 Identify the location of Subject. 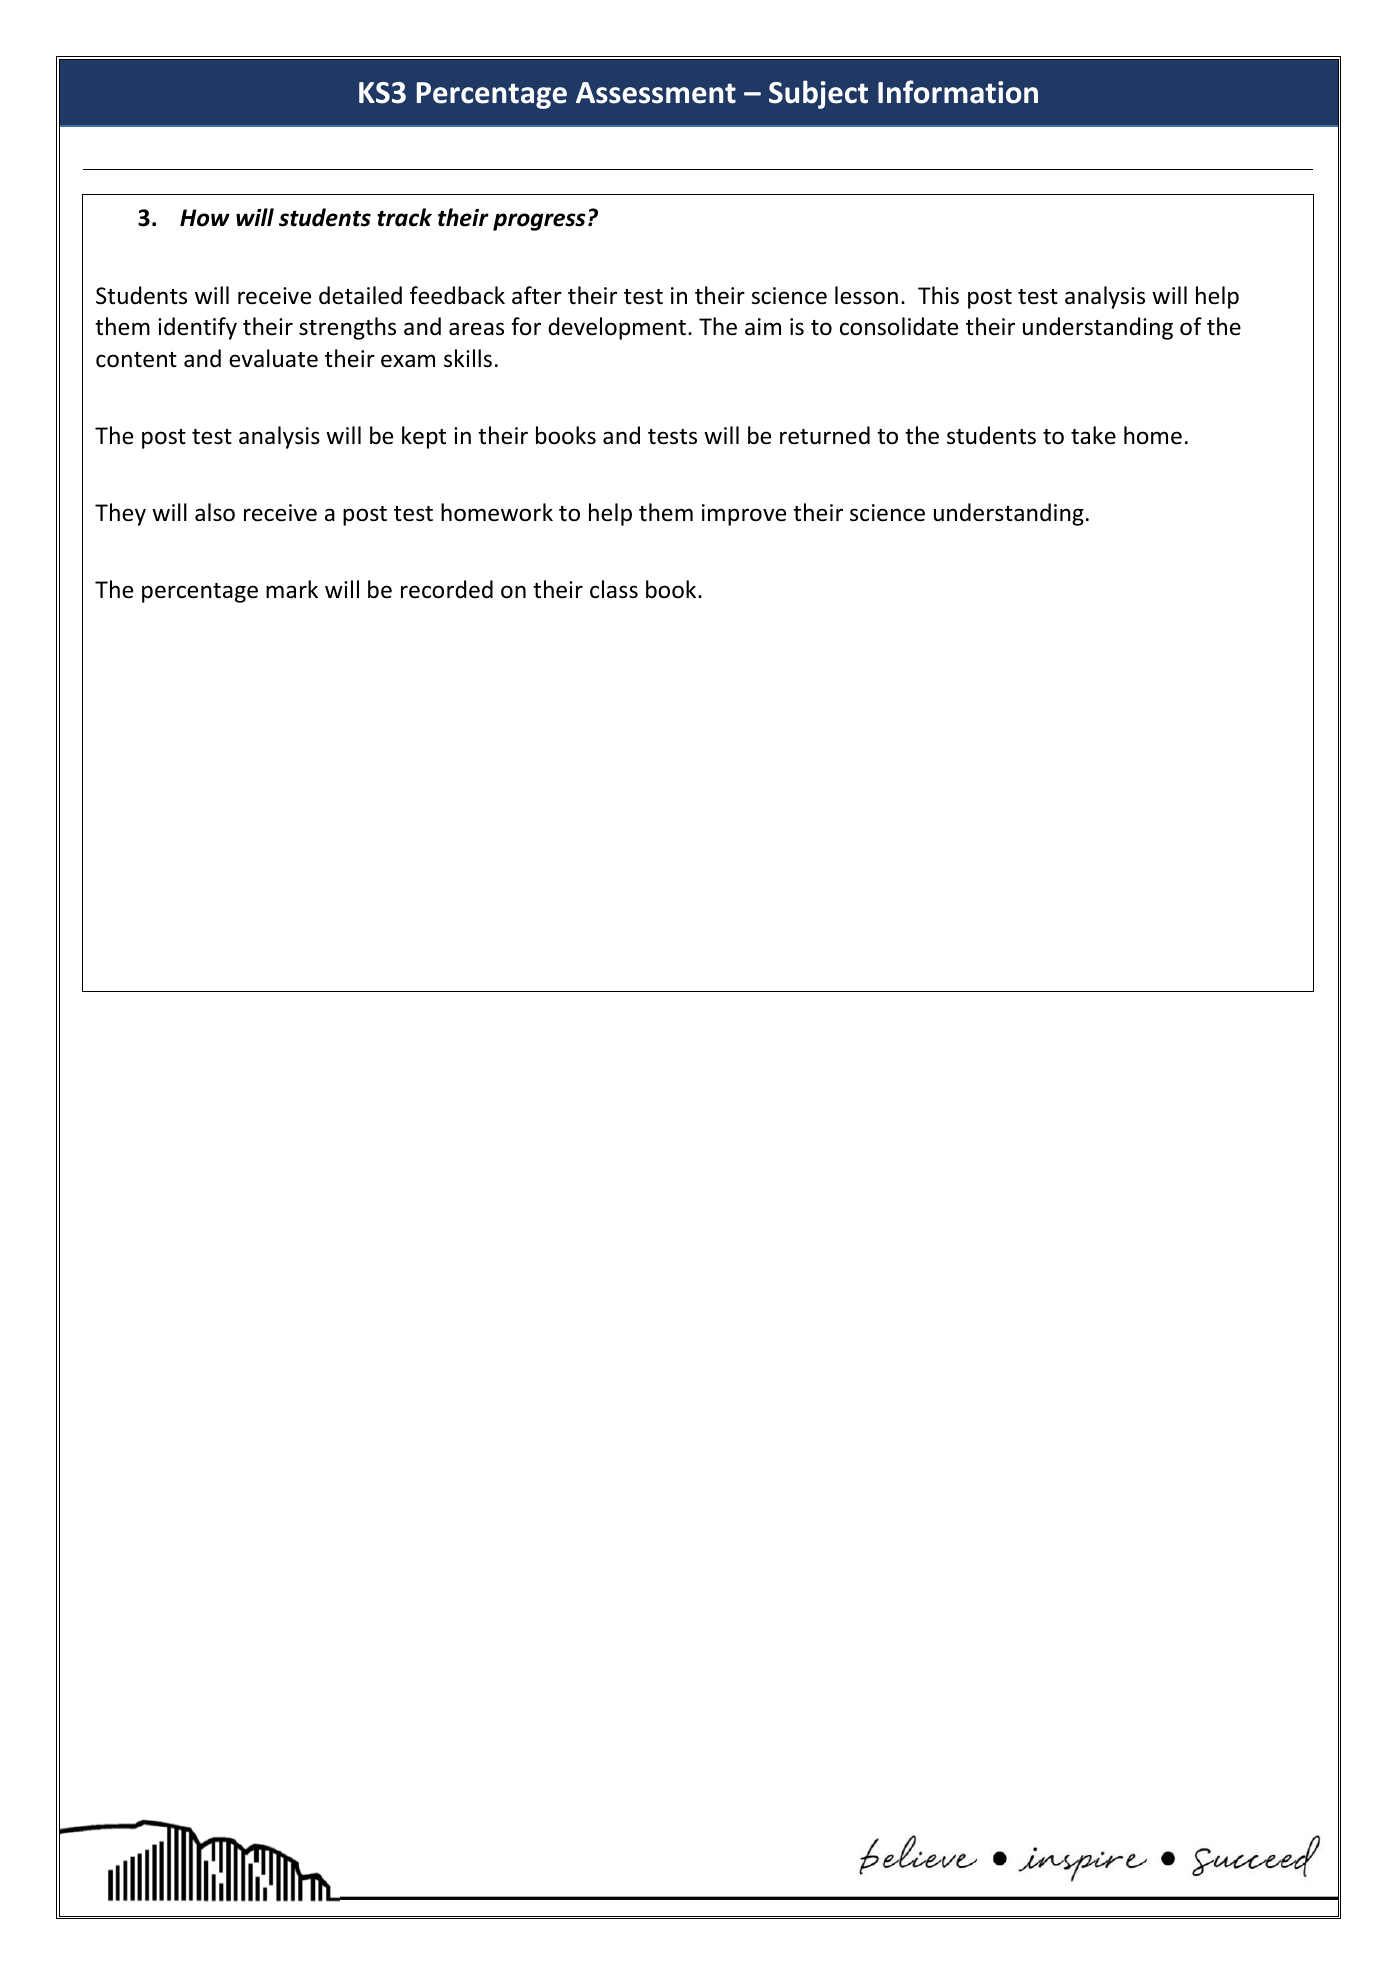
(818, 94).
